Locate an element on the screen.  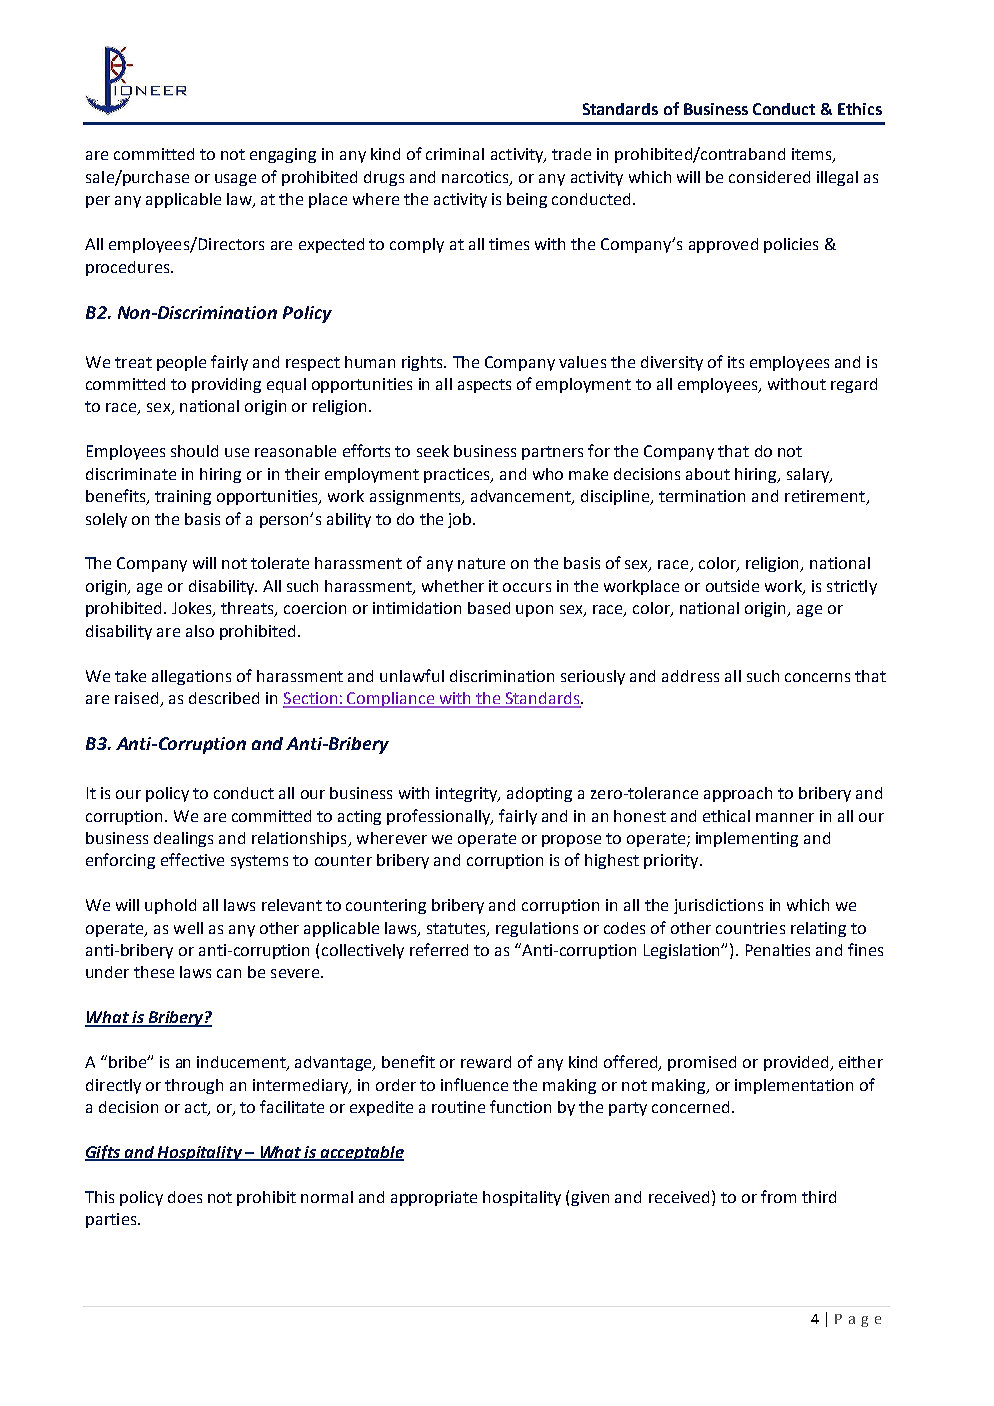
nature is located at coordinates (481, 563).
